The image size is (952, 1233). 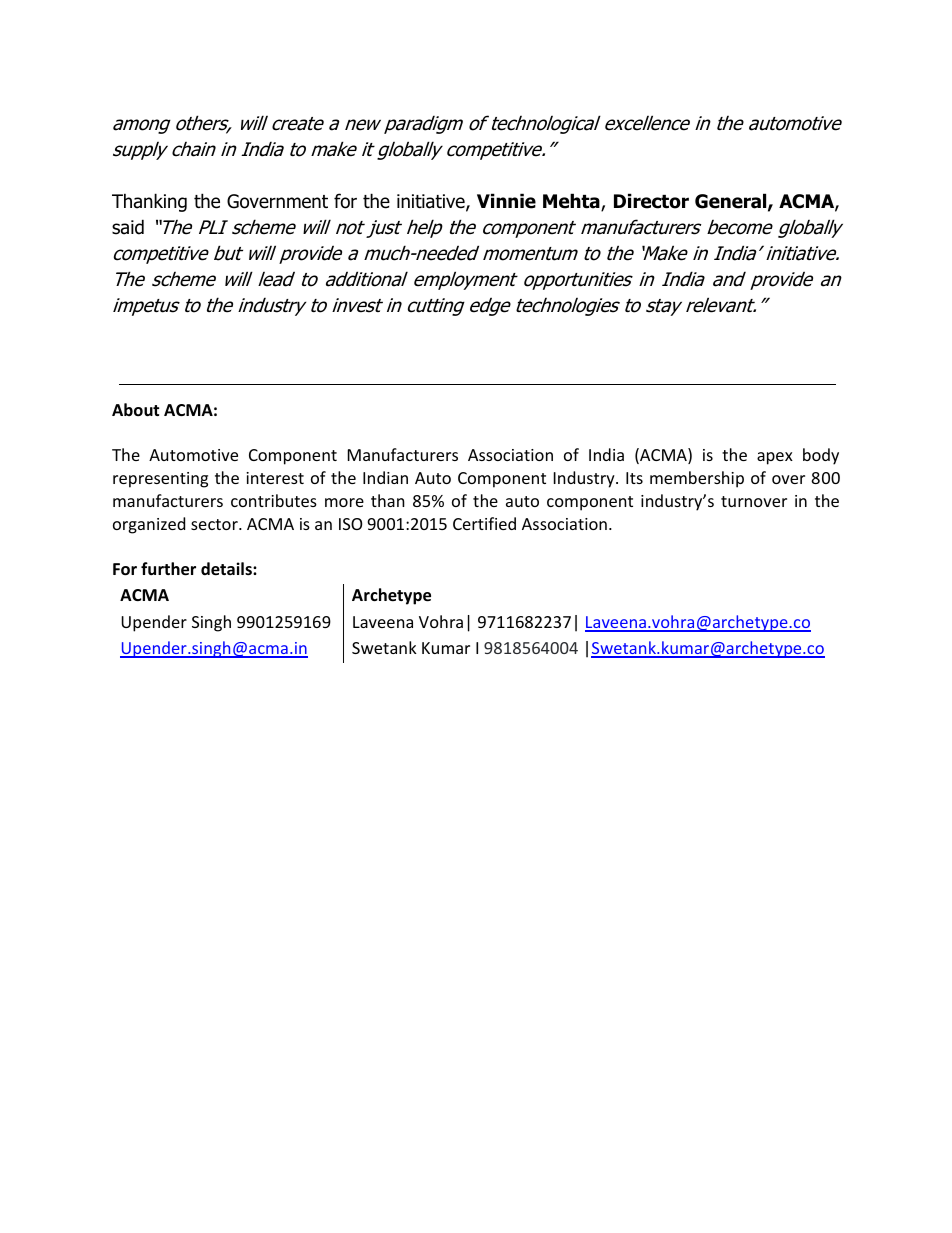 What do you see at coordinates (651, 201) in the screenshot?
I see `Director` at bounding box center [651, 201].
